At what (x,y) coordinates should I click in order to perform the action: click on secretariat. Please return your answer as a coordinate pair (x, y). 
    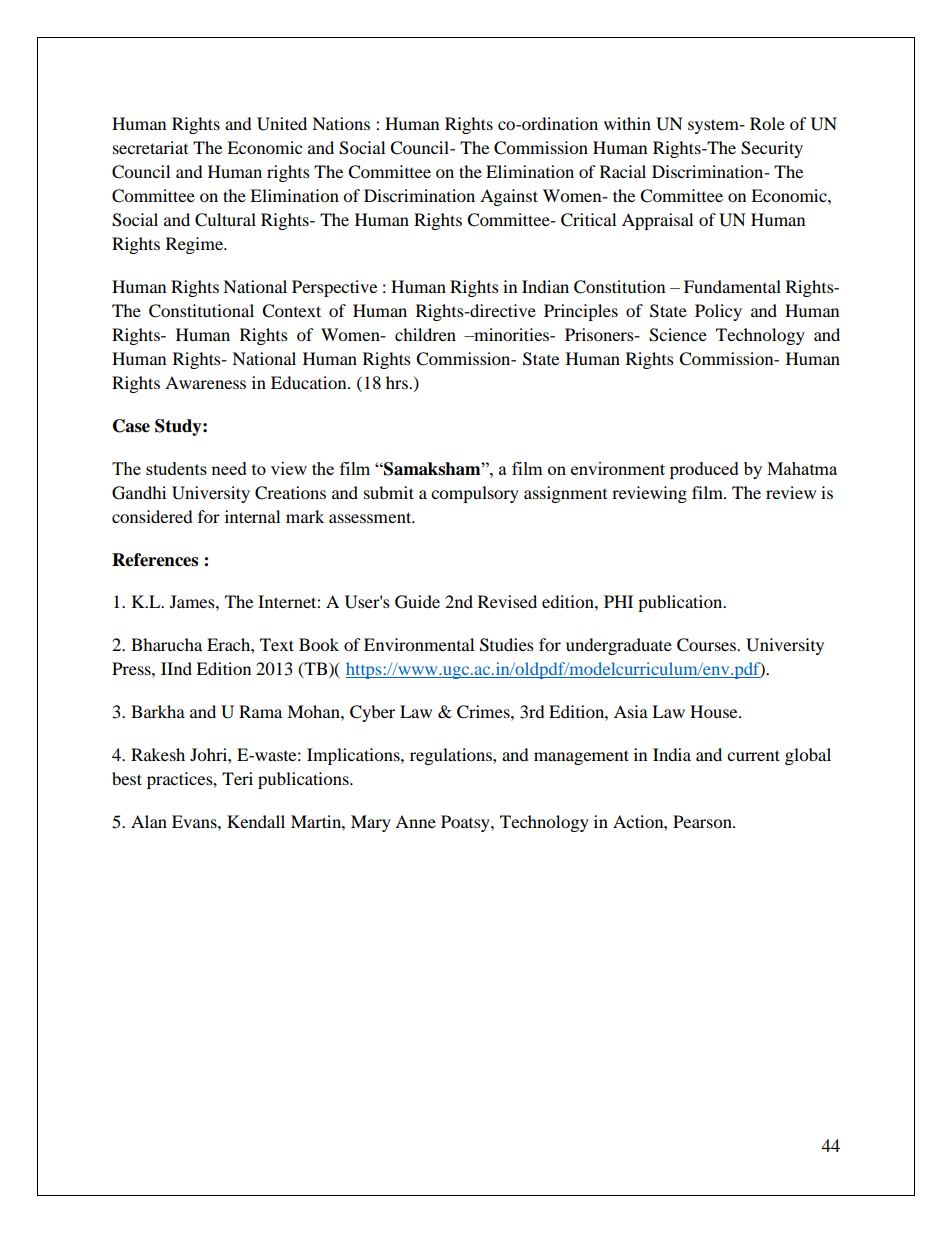
    Looking at the image, I should click on (150, 147).
